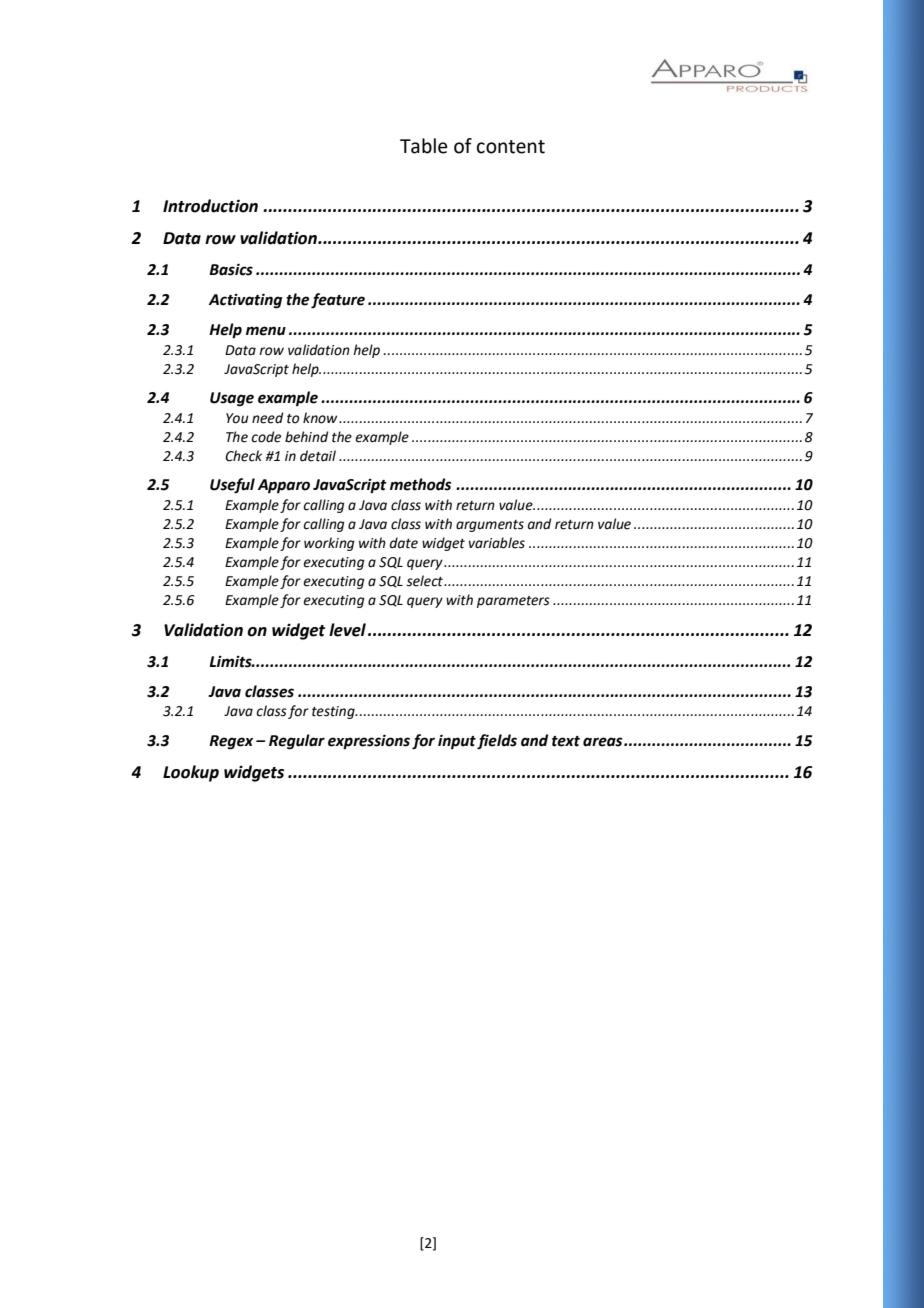 The image size is (924, 1308). What do you see at coordinates (369, 742) in the image?
I see `expressions` at bounding box center [369, 742].
